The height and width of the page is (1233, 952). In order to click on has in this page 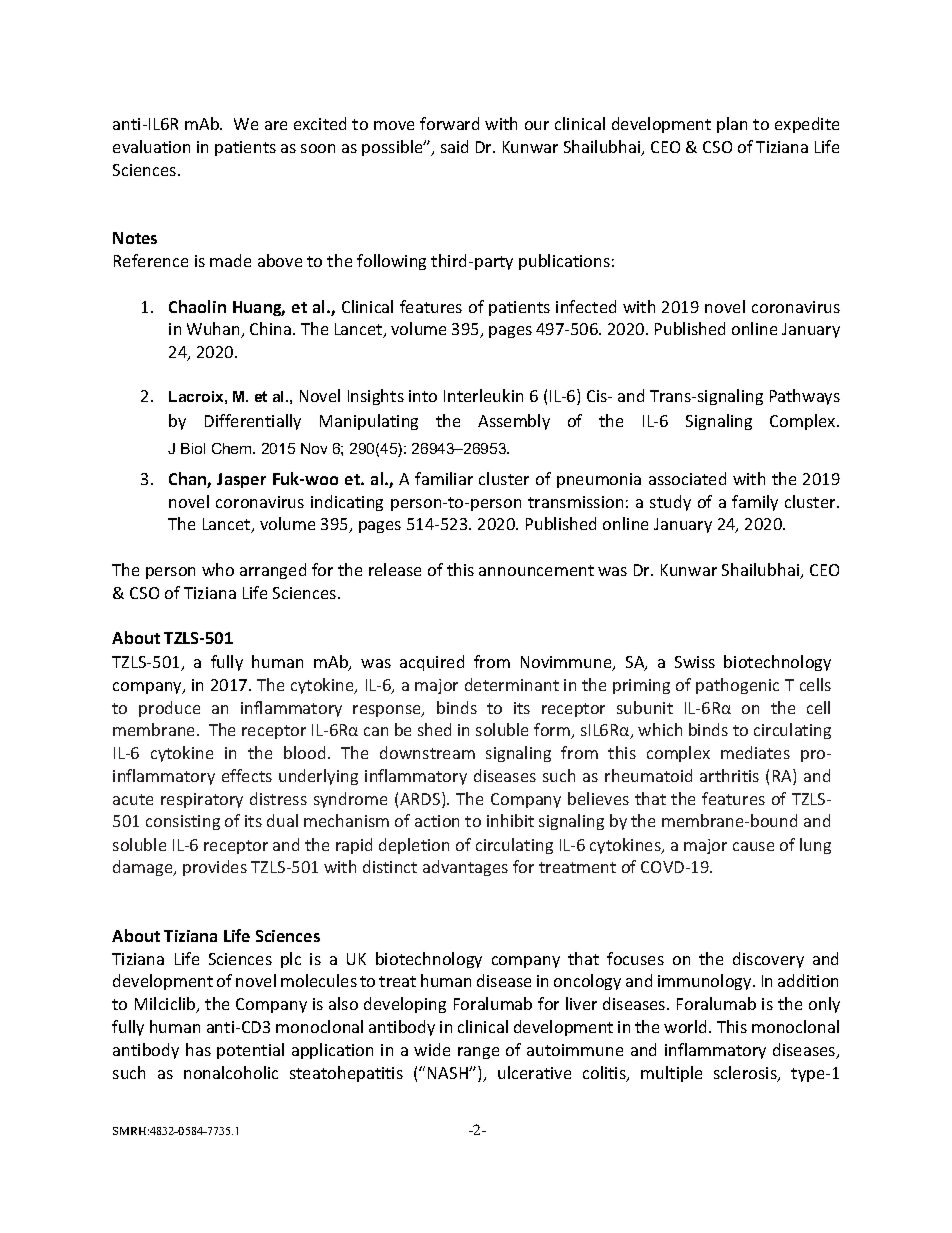, I will do `click(198, 1049)`.
